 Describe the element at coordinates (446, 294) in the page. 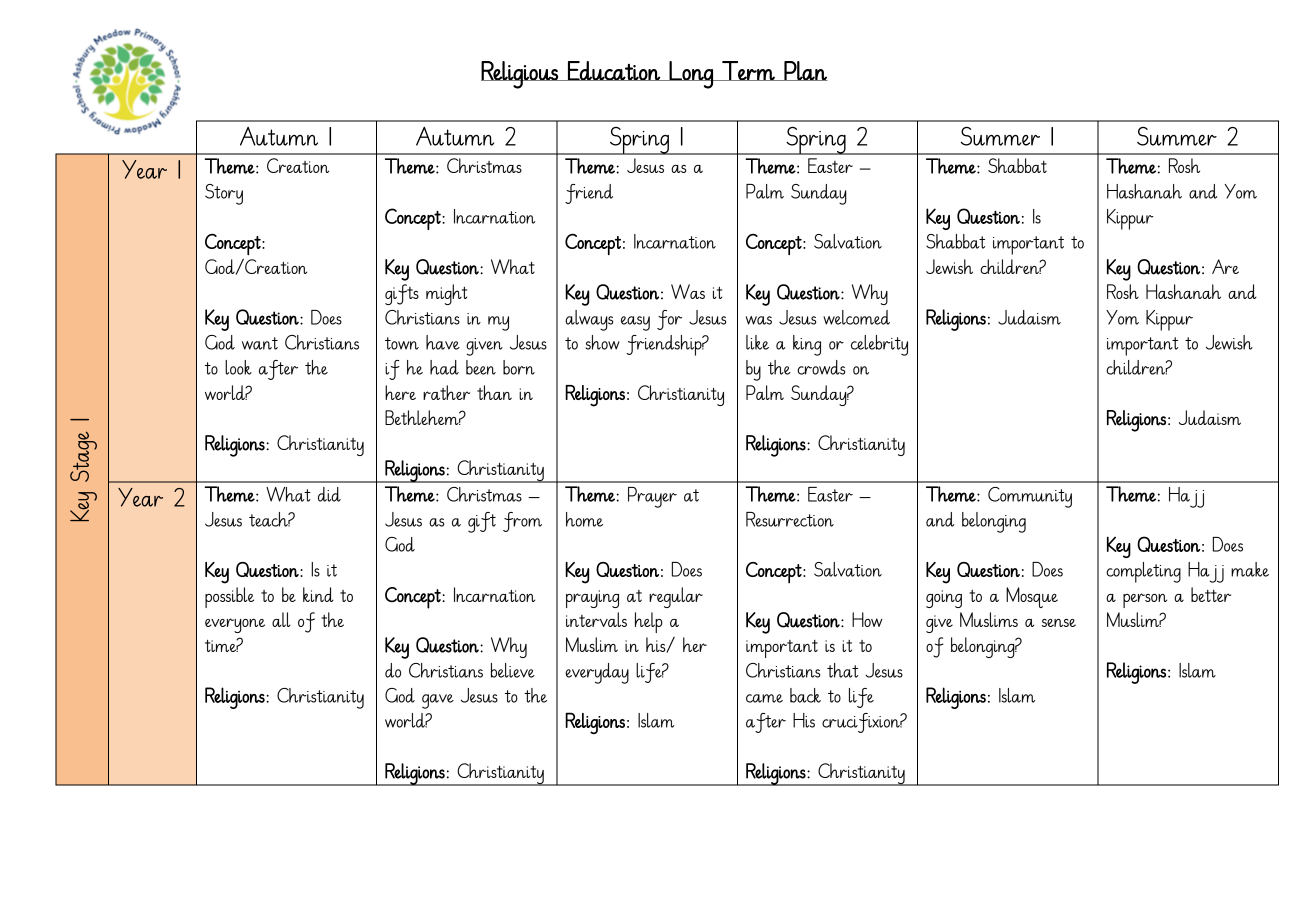

I see `might` at that location.
